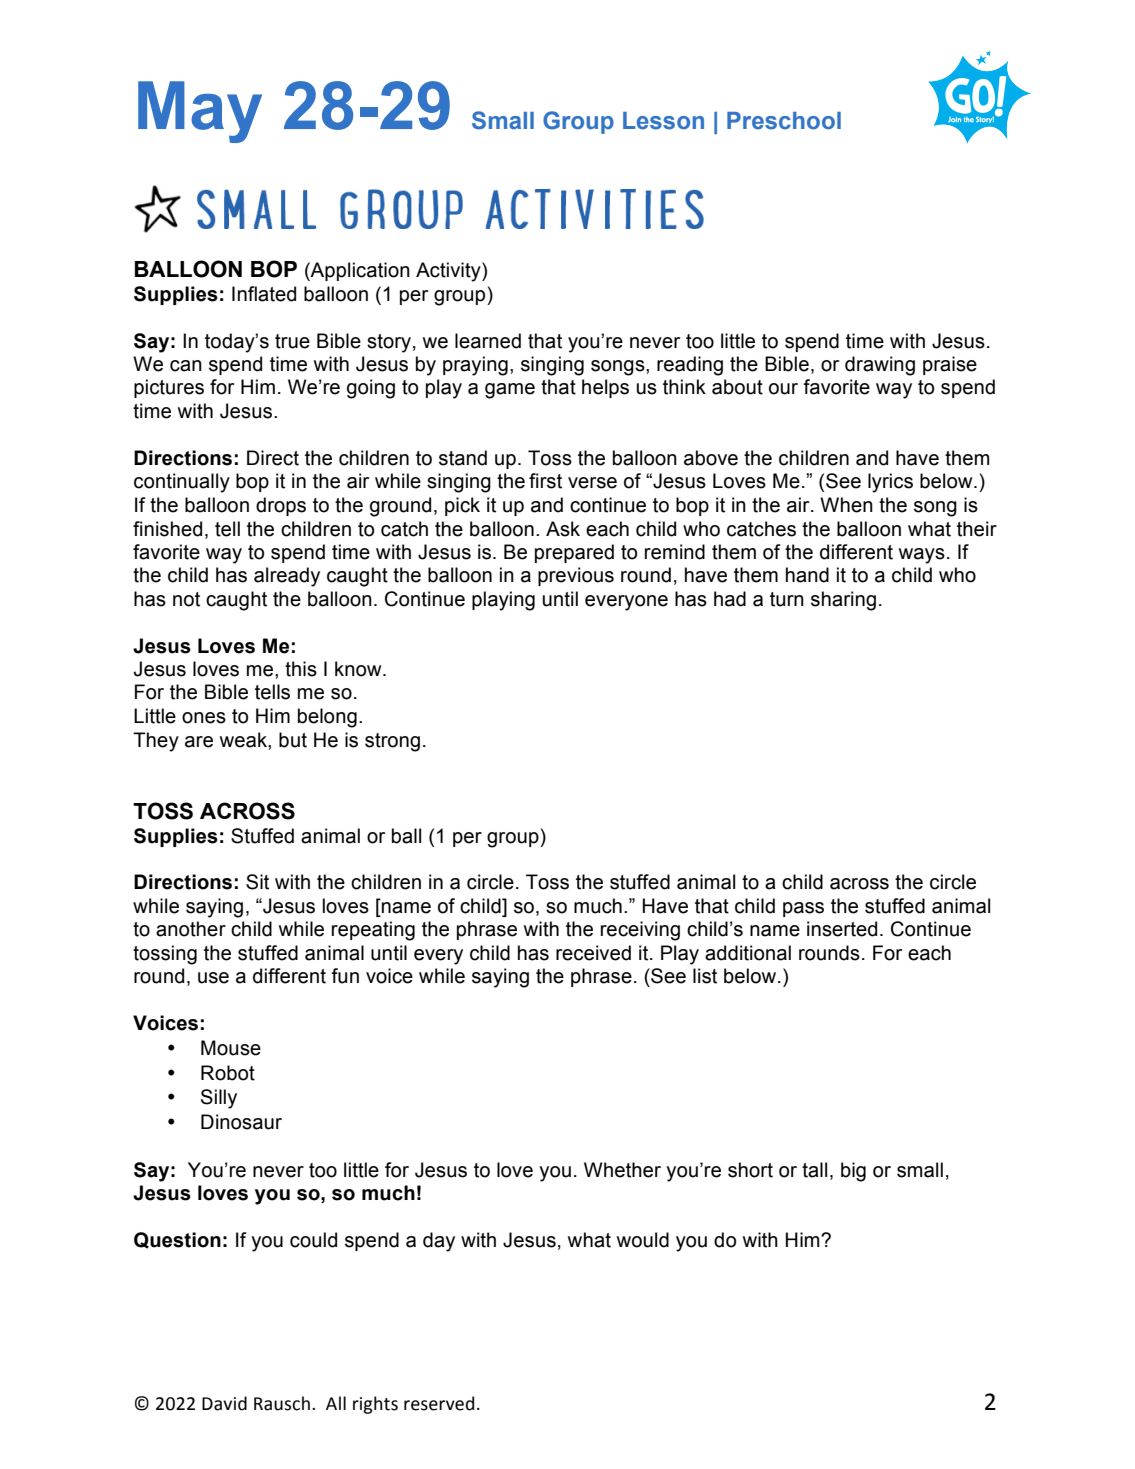  I want to click on strong, so click(392, 742).
